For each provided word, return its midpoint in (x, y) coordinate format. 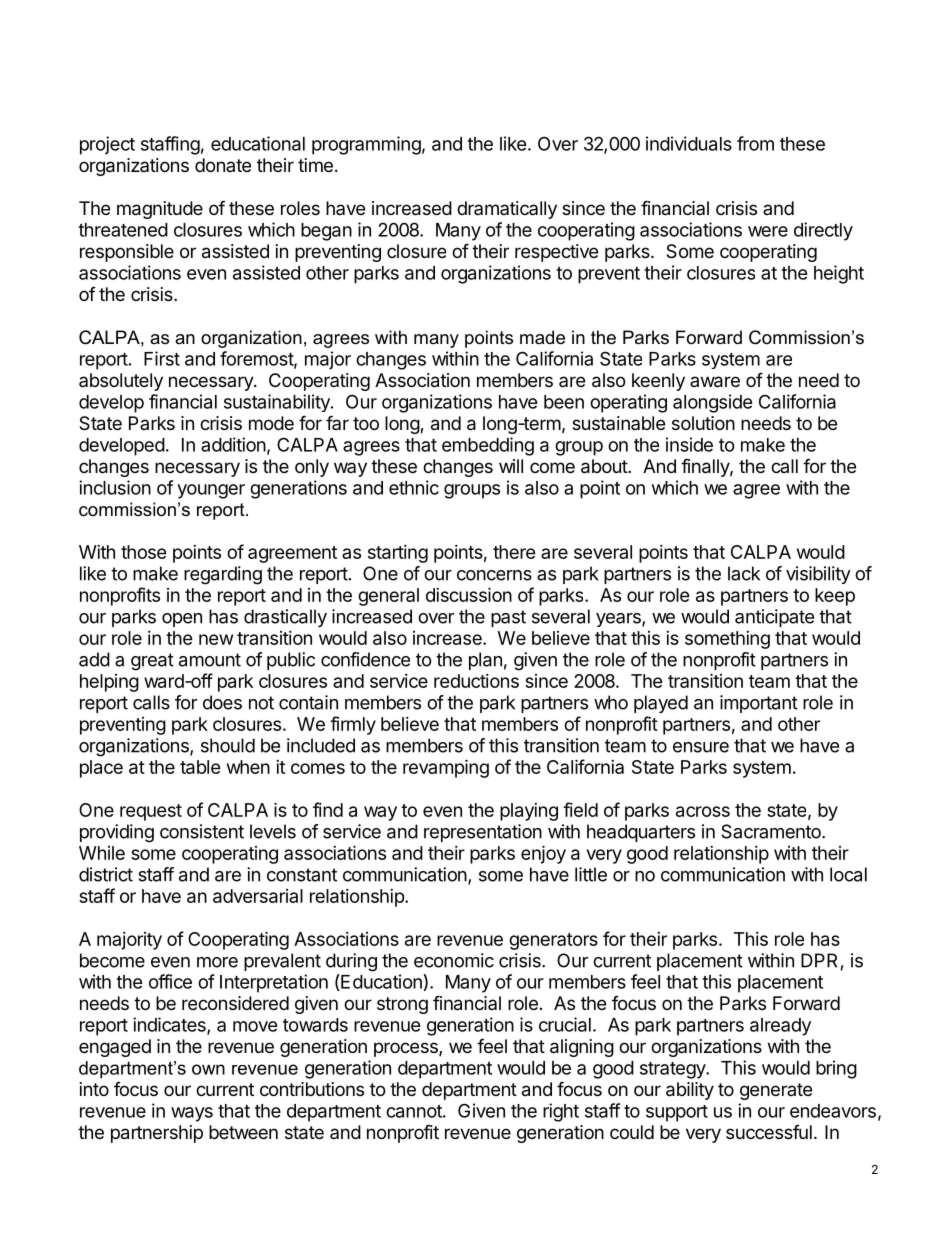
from (755, 143)
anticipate (774, 618)
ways (192, 1114)
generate (776, 1091)
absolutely (121, 382)
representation (483, 833)
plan (485, 661)
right (561, 1112)
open (182, 620)
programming (366, 145)
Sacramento (772, 831)
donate (223, 165)
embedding (488, 446)
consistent (202, 831)
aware (715, 382)
